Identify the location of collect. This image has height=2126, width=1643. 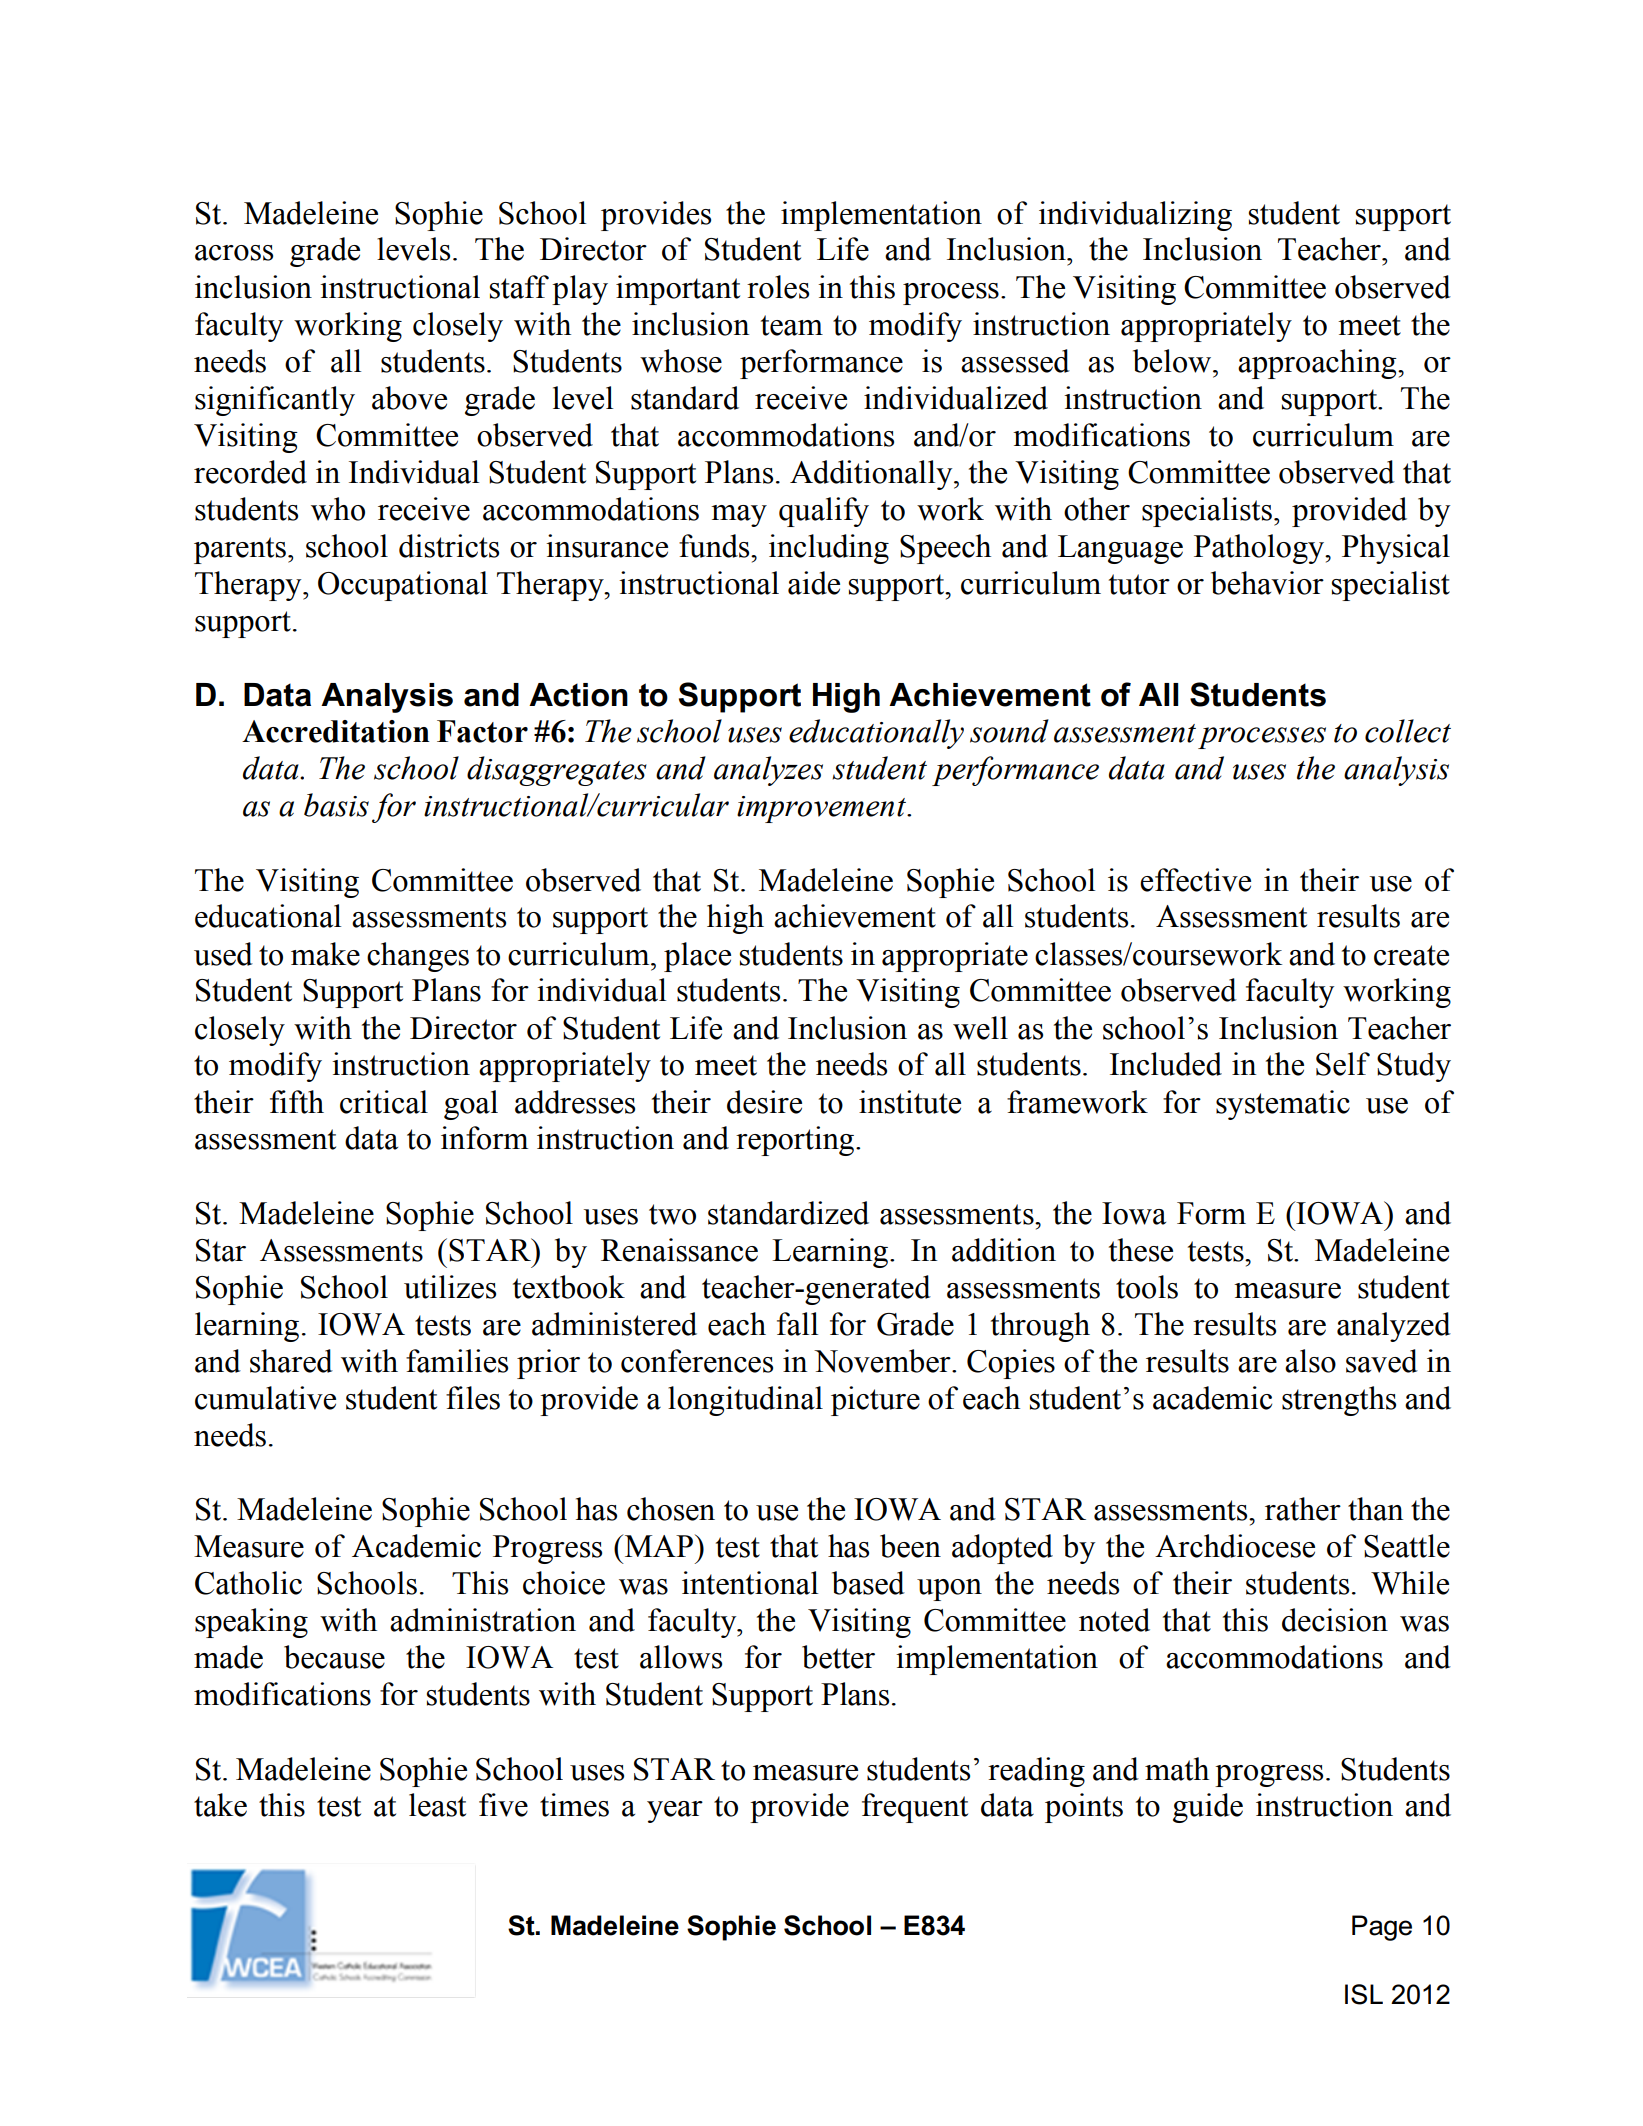
(1408, 731).
